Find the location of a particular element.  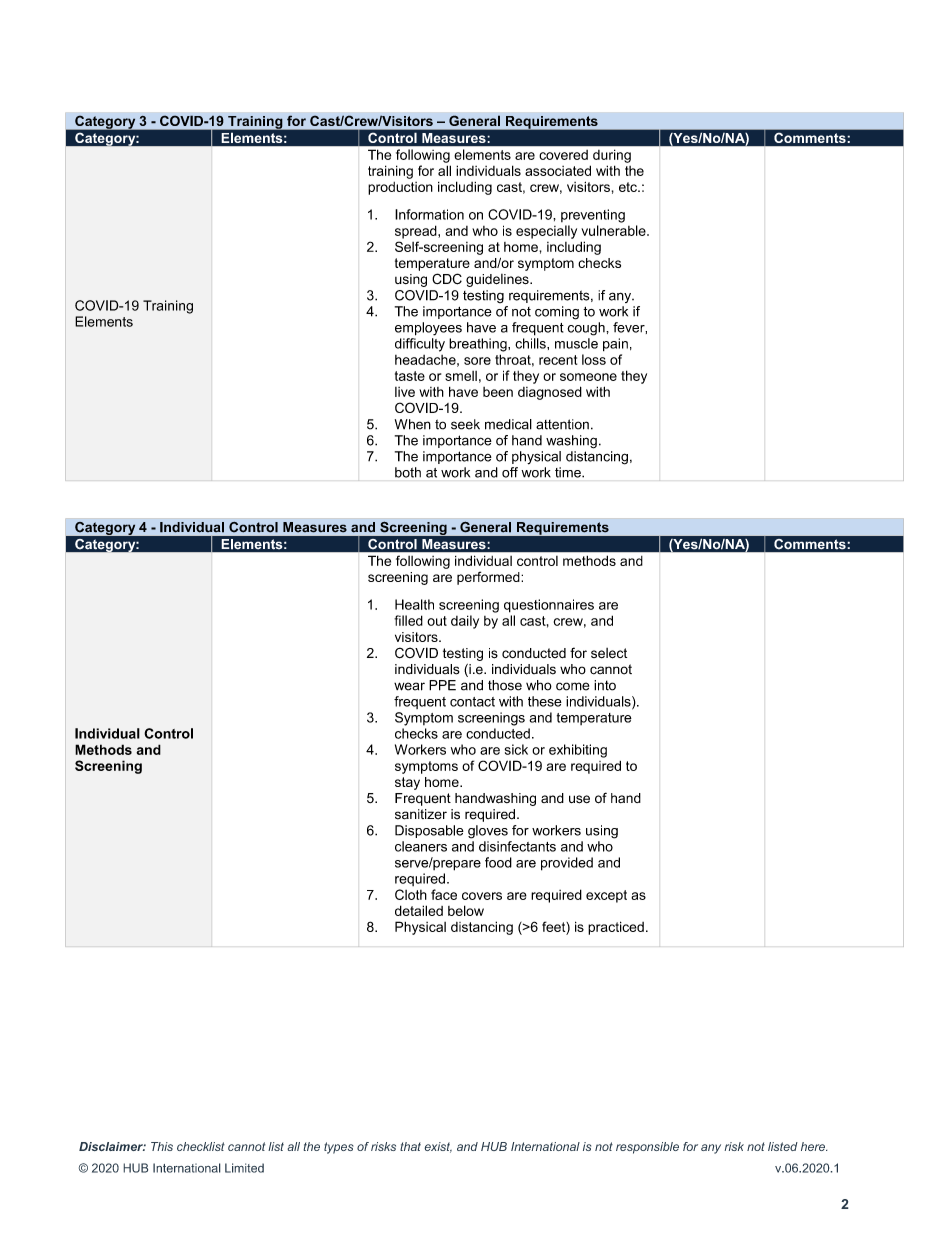

etc is located at coordinates (629, 187).
